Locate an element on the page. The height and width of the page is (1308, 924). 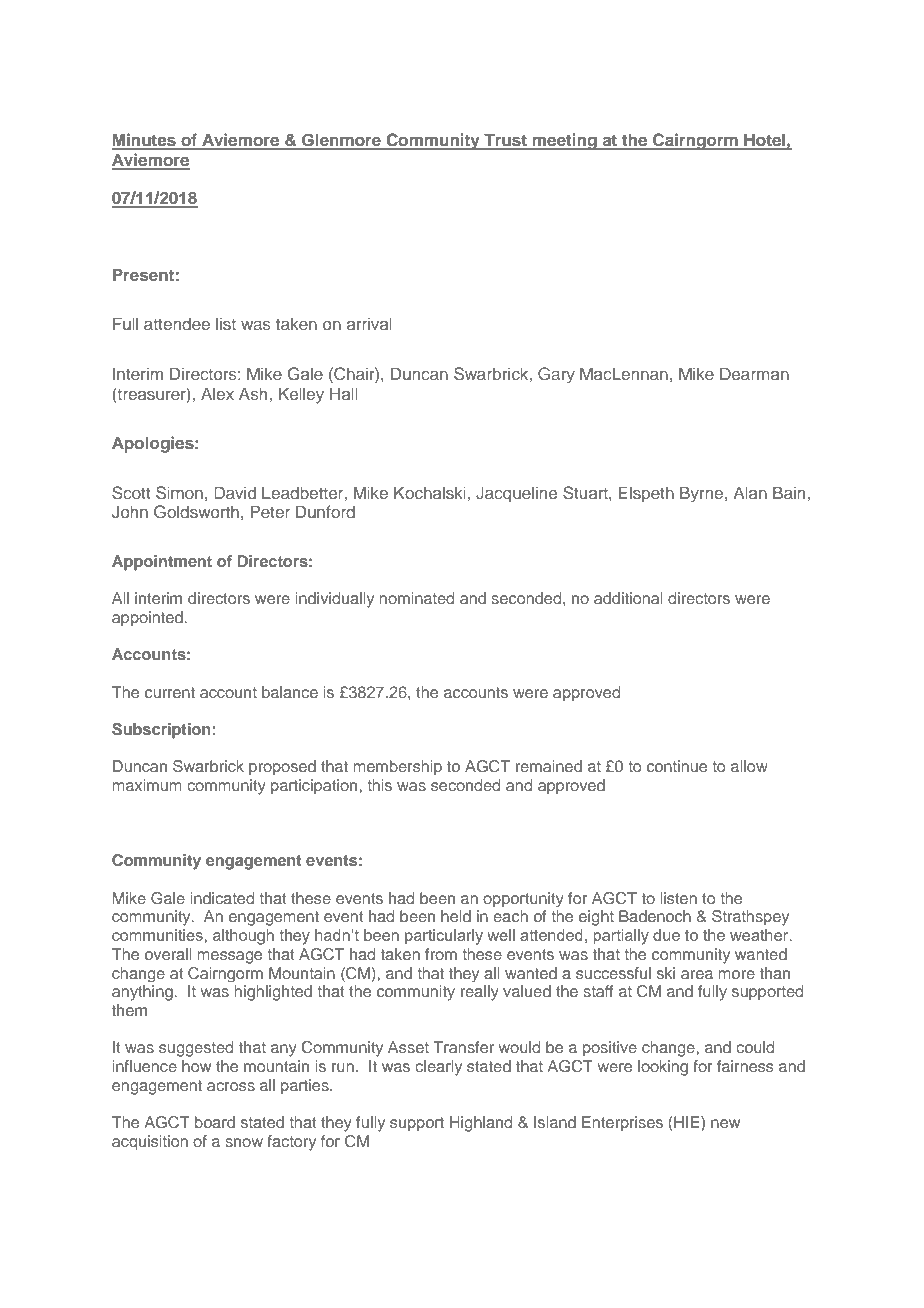
Hotel is located at coordinates (764, 141).
